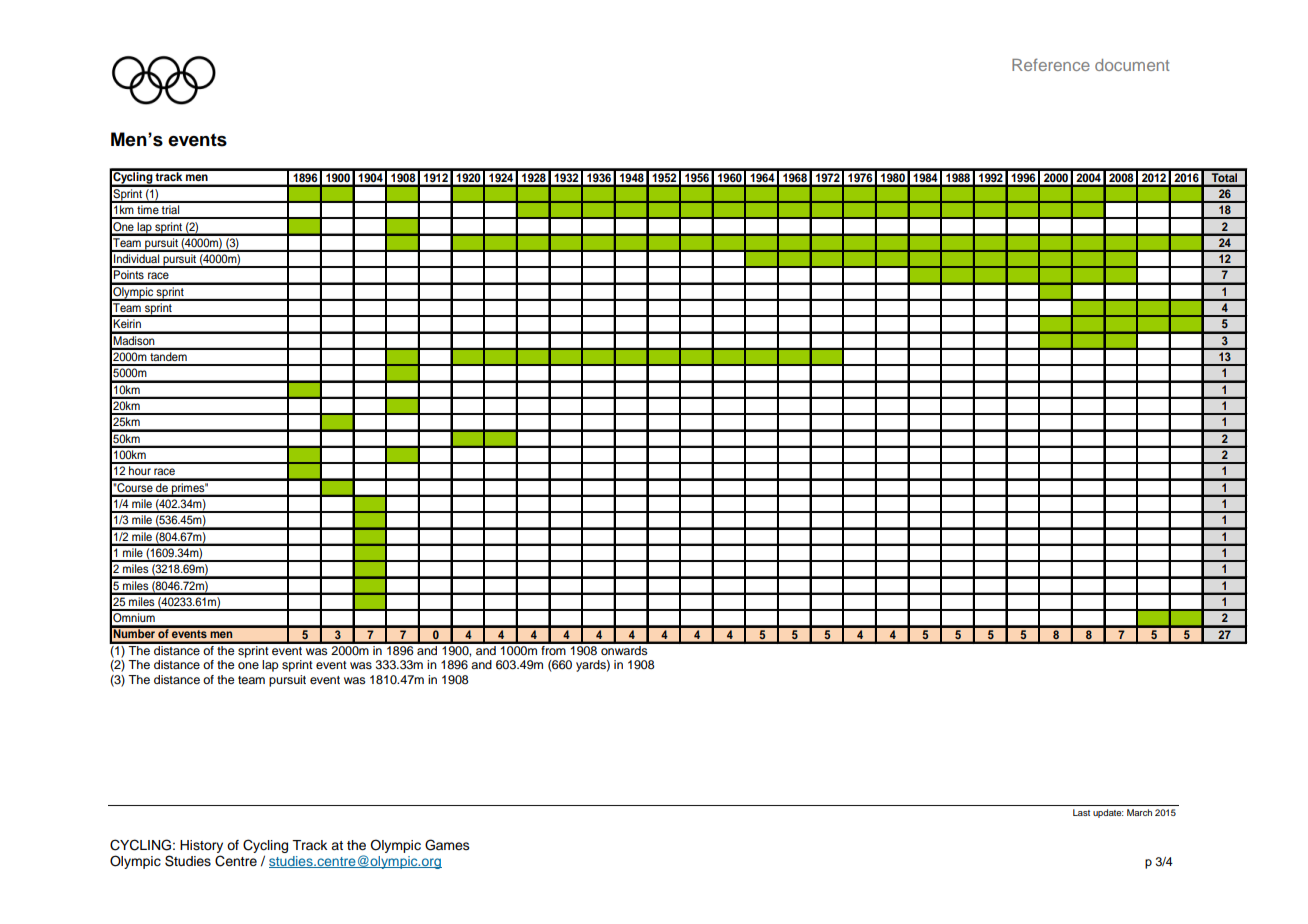  Describe the element at coordinates (1139, 812) in the screenshot. I see `March` at that location.
